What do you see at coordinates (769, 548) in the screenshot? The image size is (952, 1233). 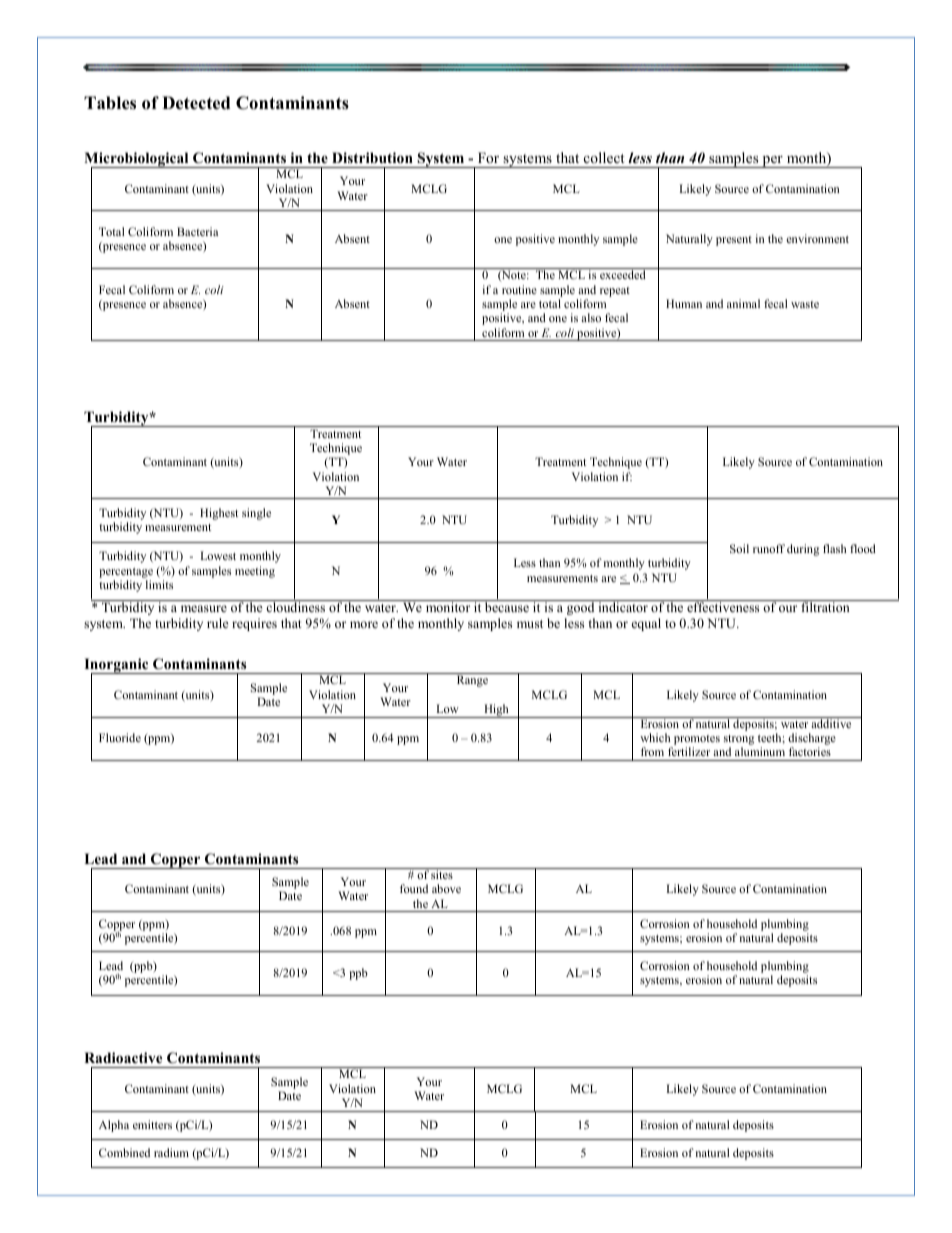 I see `runoff` at bounding box center [769, 548].
